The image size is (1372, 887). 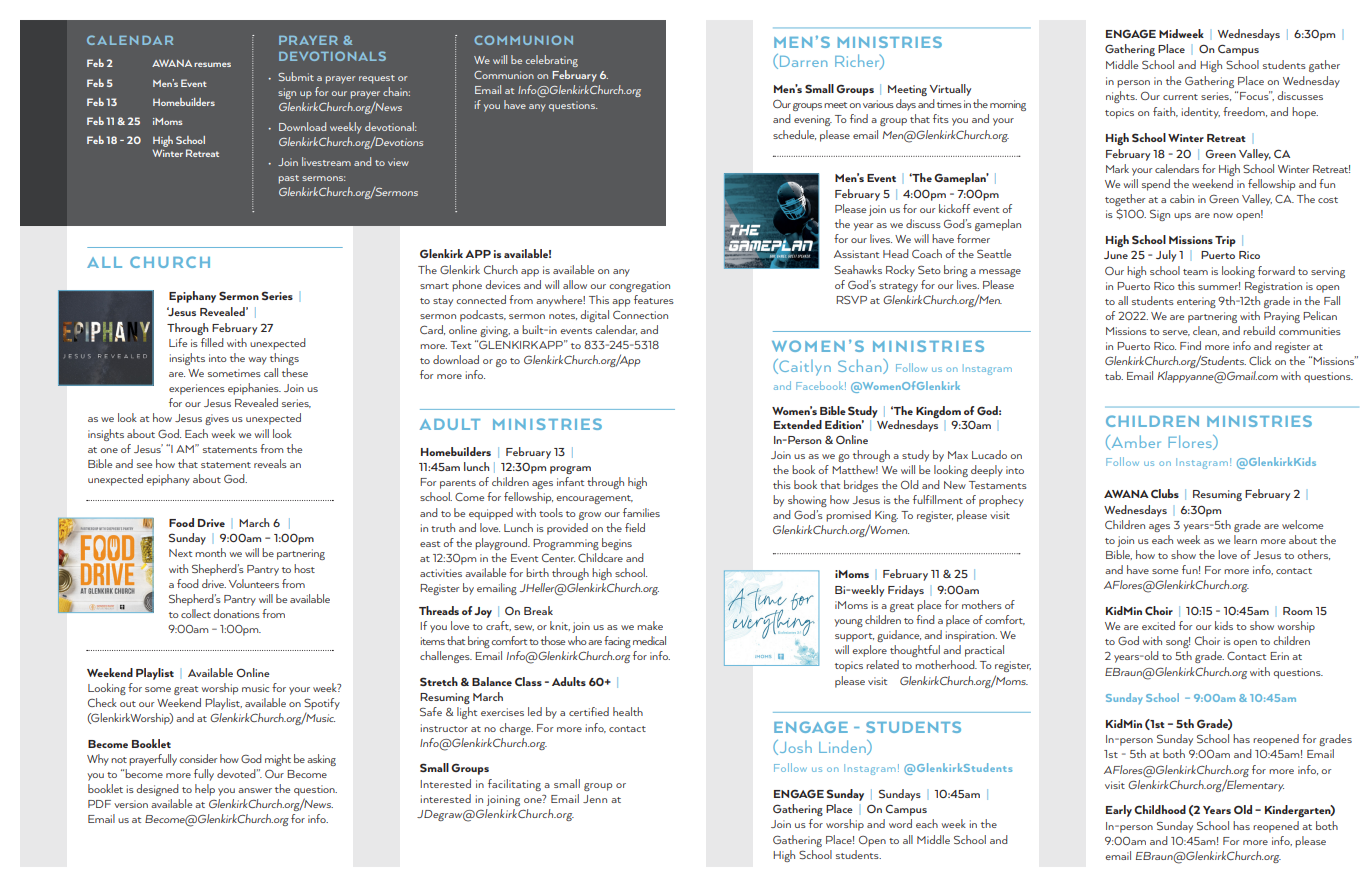 What do you see at coordinates (1166, 256) in the screenshot?
I see `July` at bounding box center [1166, 256].
